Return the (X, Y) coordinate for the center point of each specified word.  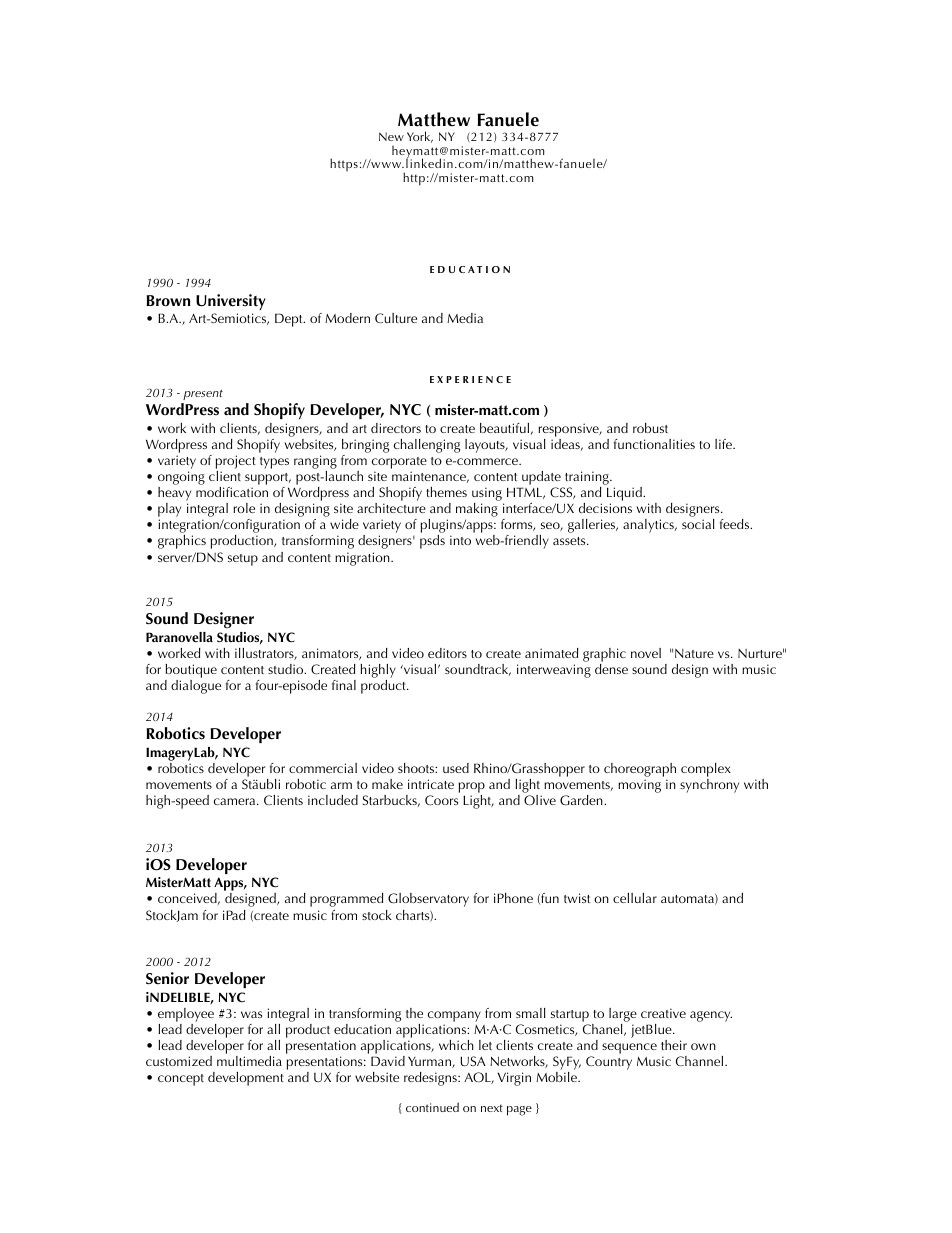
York (420, 137)
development (246, 1079)
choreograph (640, 770)
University (231, 302)
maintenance (430, 477)
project (236, 462)
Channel (701, 1061)
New (391, 136)
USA (473, 1061)
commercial (323, 768)
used (456, 768)
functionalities (654, 444)
